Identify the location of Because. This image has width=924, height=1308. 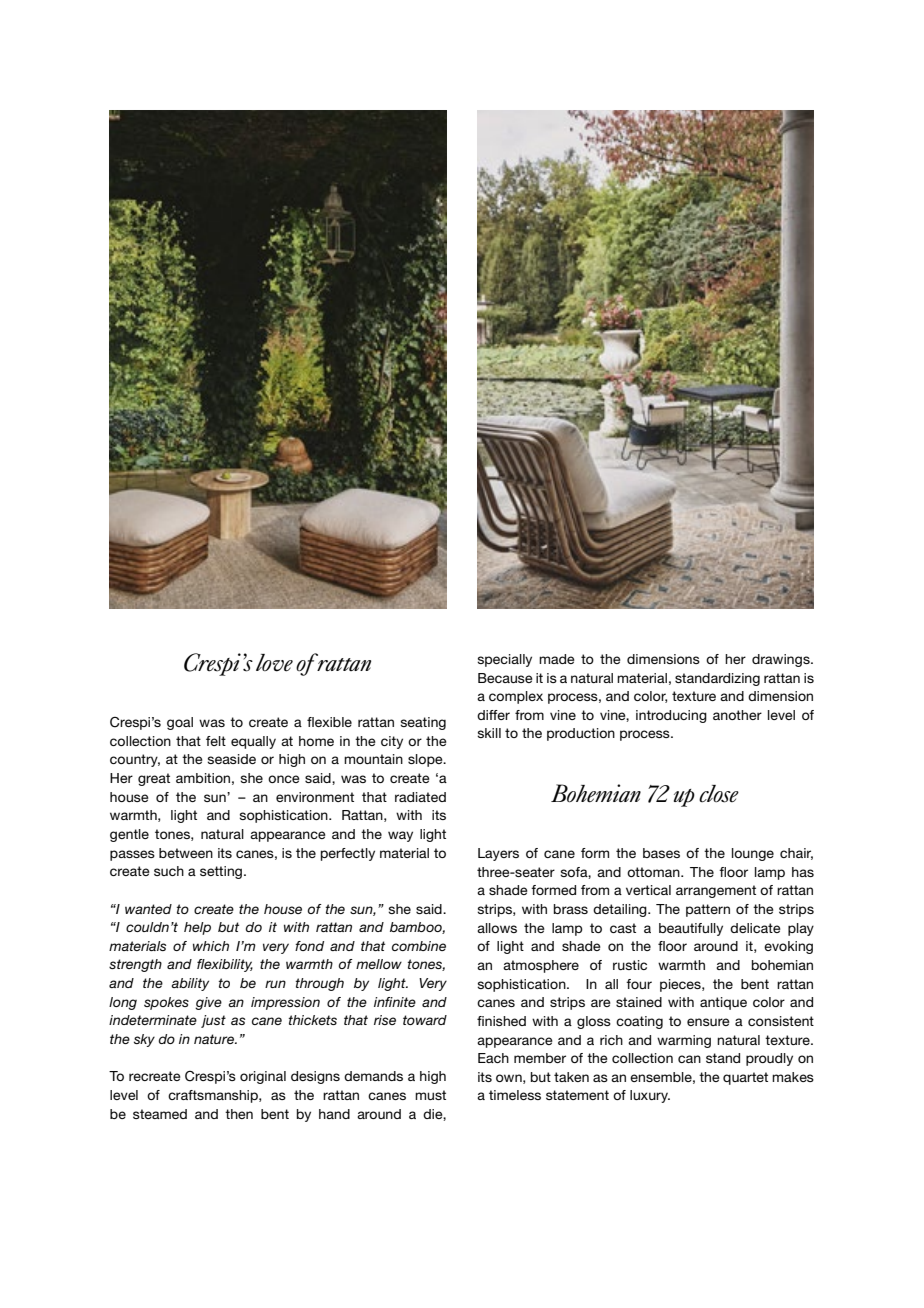
(505, 678).
